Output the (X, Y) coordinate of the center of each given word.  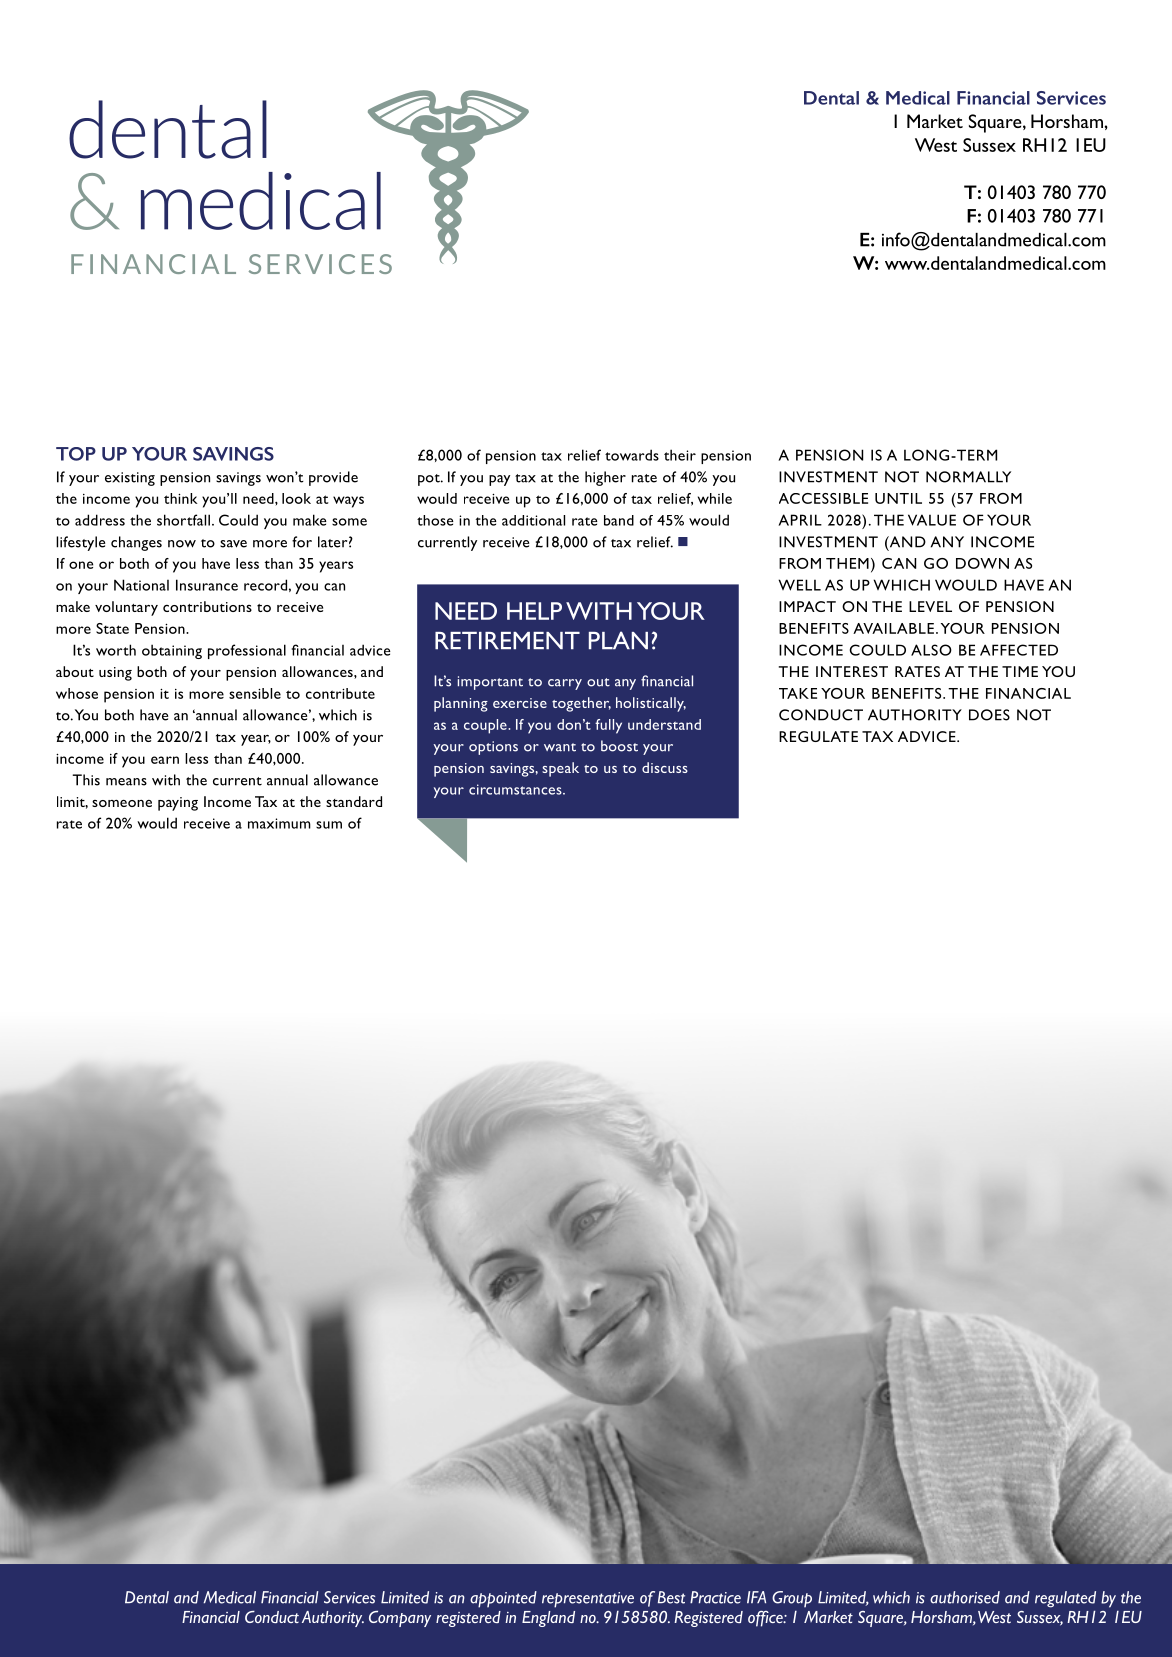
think (181, 498)
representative (588, 1600)
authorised (965, 1597)
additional (533, 520)
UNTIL (898, 498)
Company (400, 1619)
